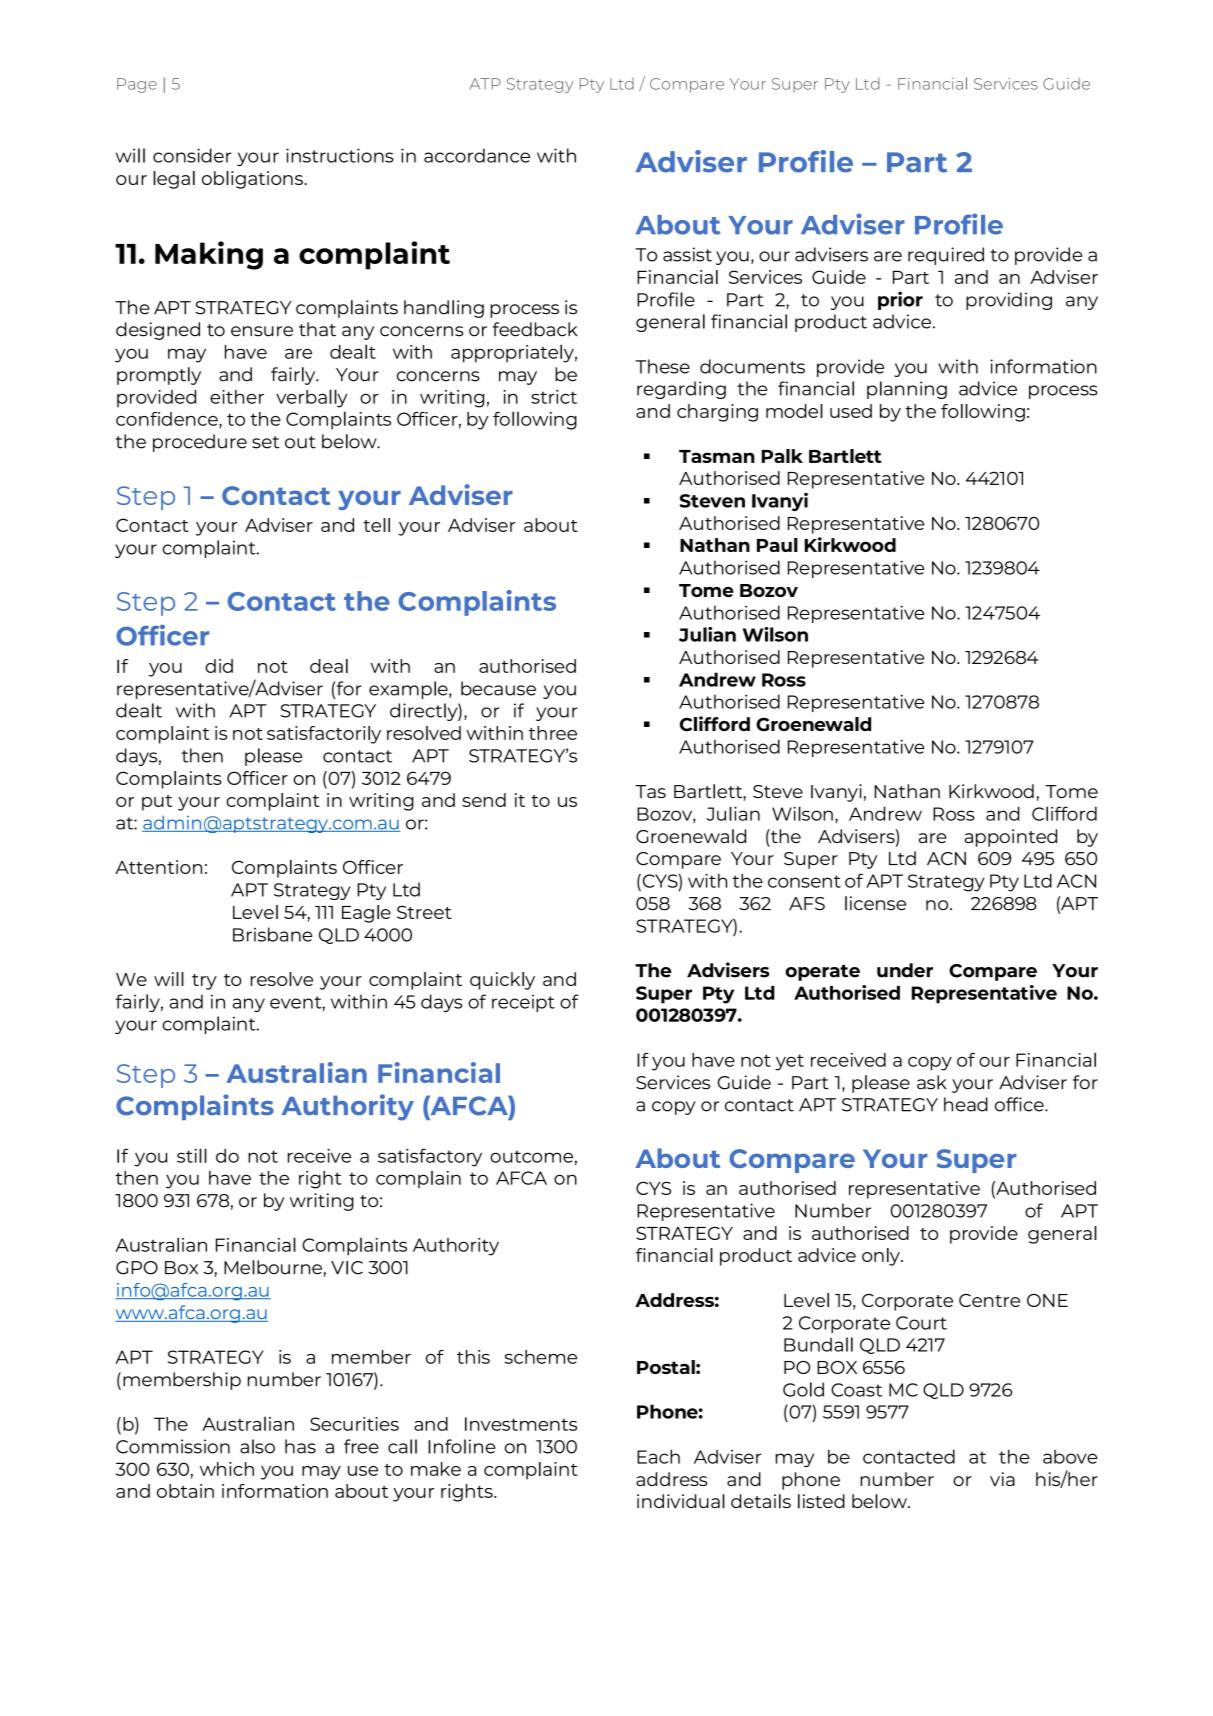 The height and width of the document is (1716, 1213). I want to click on used, so click(851, 411).
